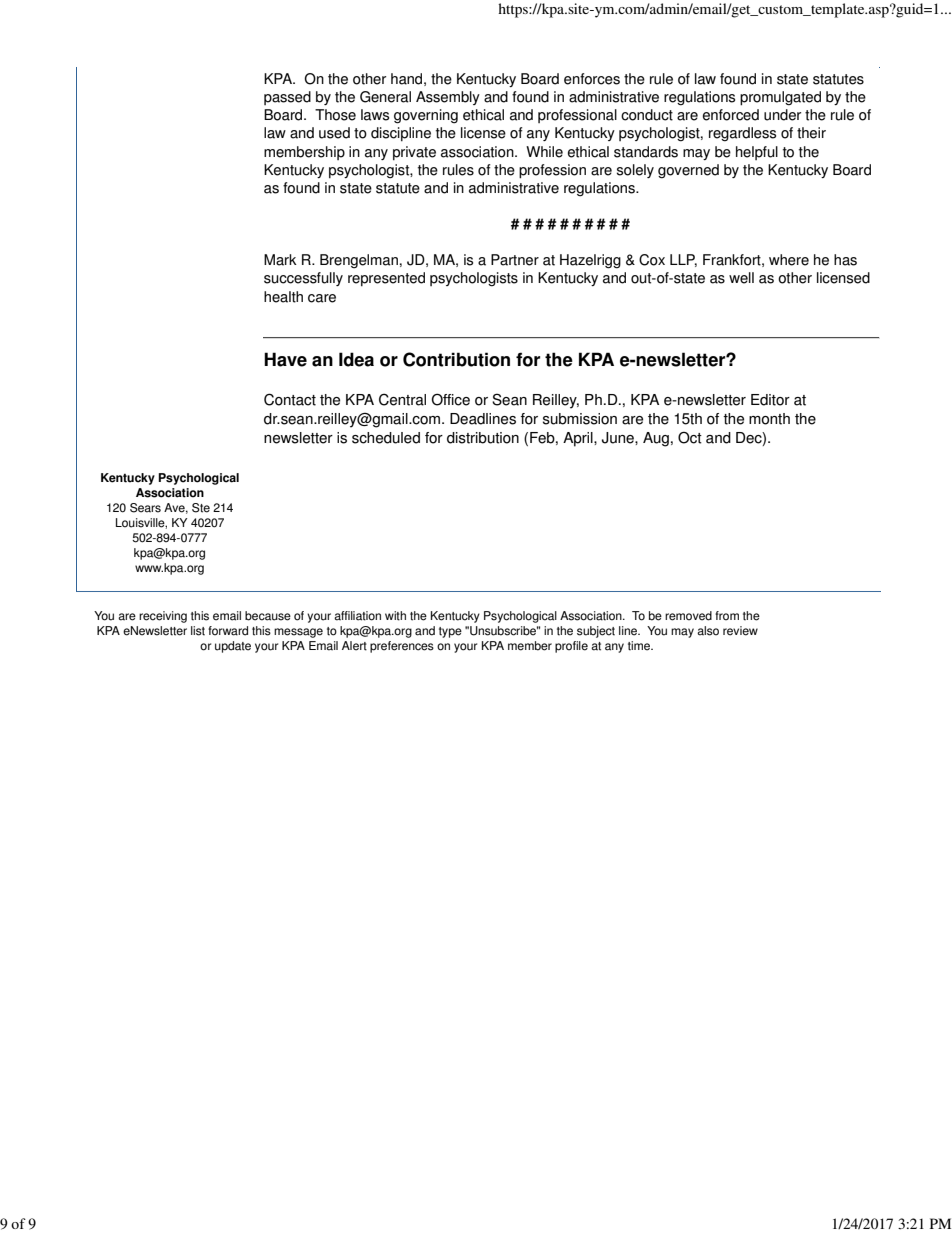  What do you see at coordinates (780, 98) in the image?
I see `promulgated` at bounding box center [780, 98].
